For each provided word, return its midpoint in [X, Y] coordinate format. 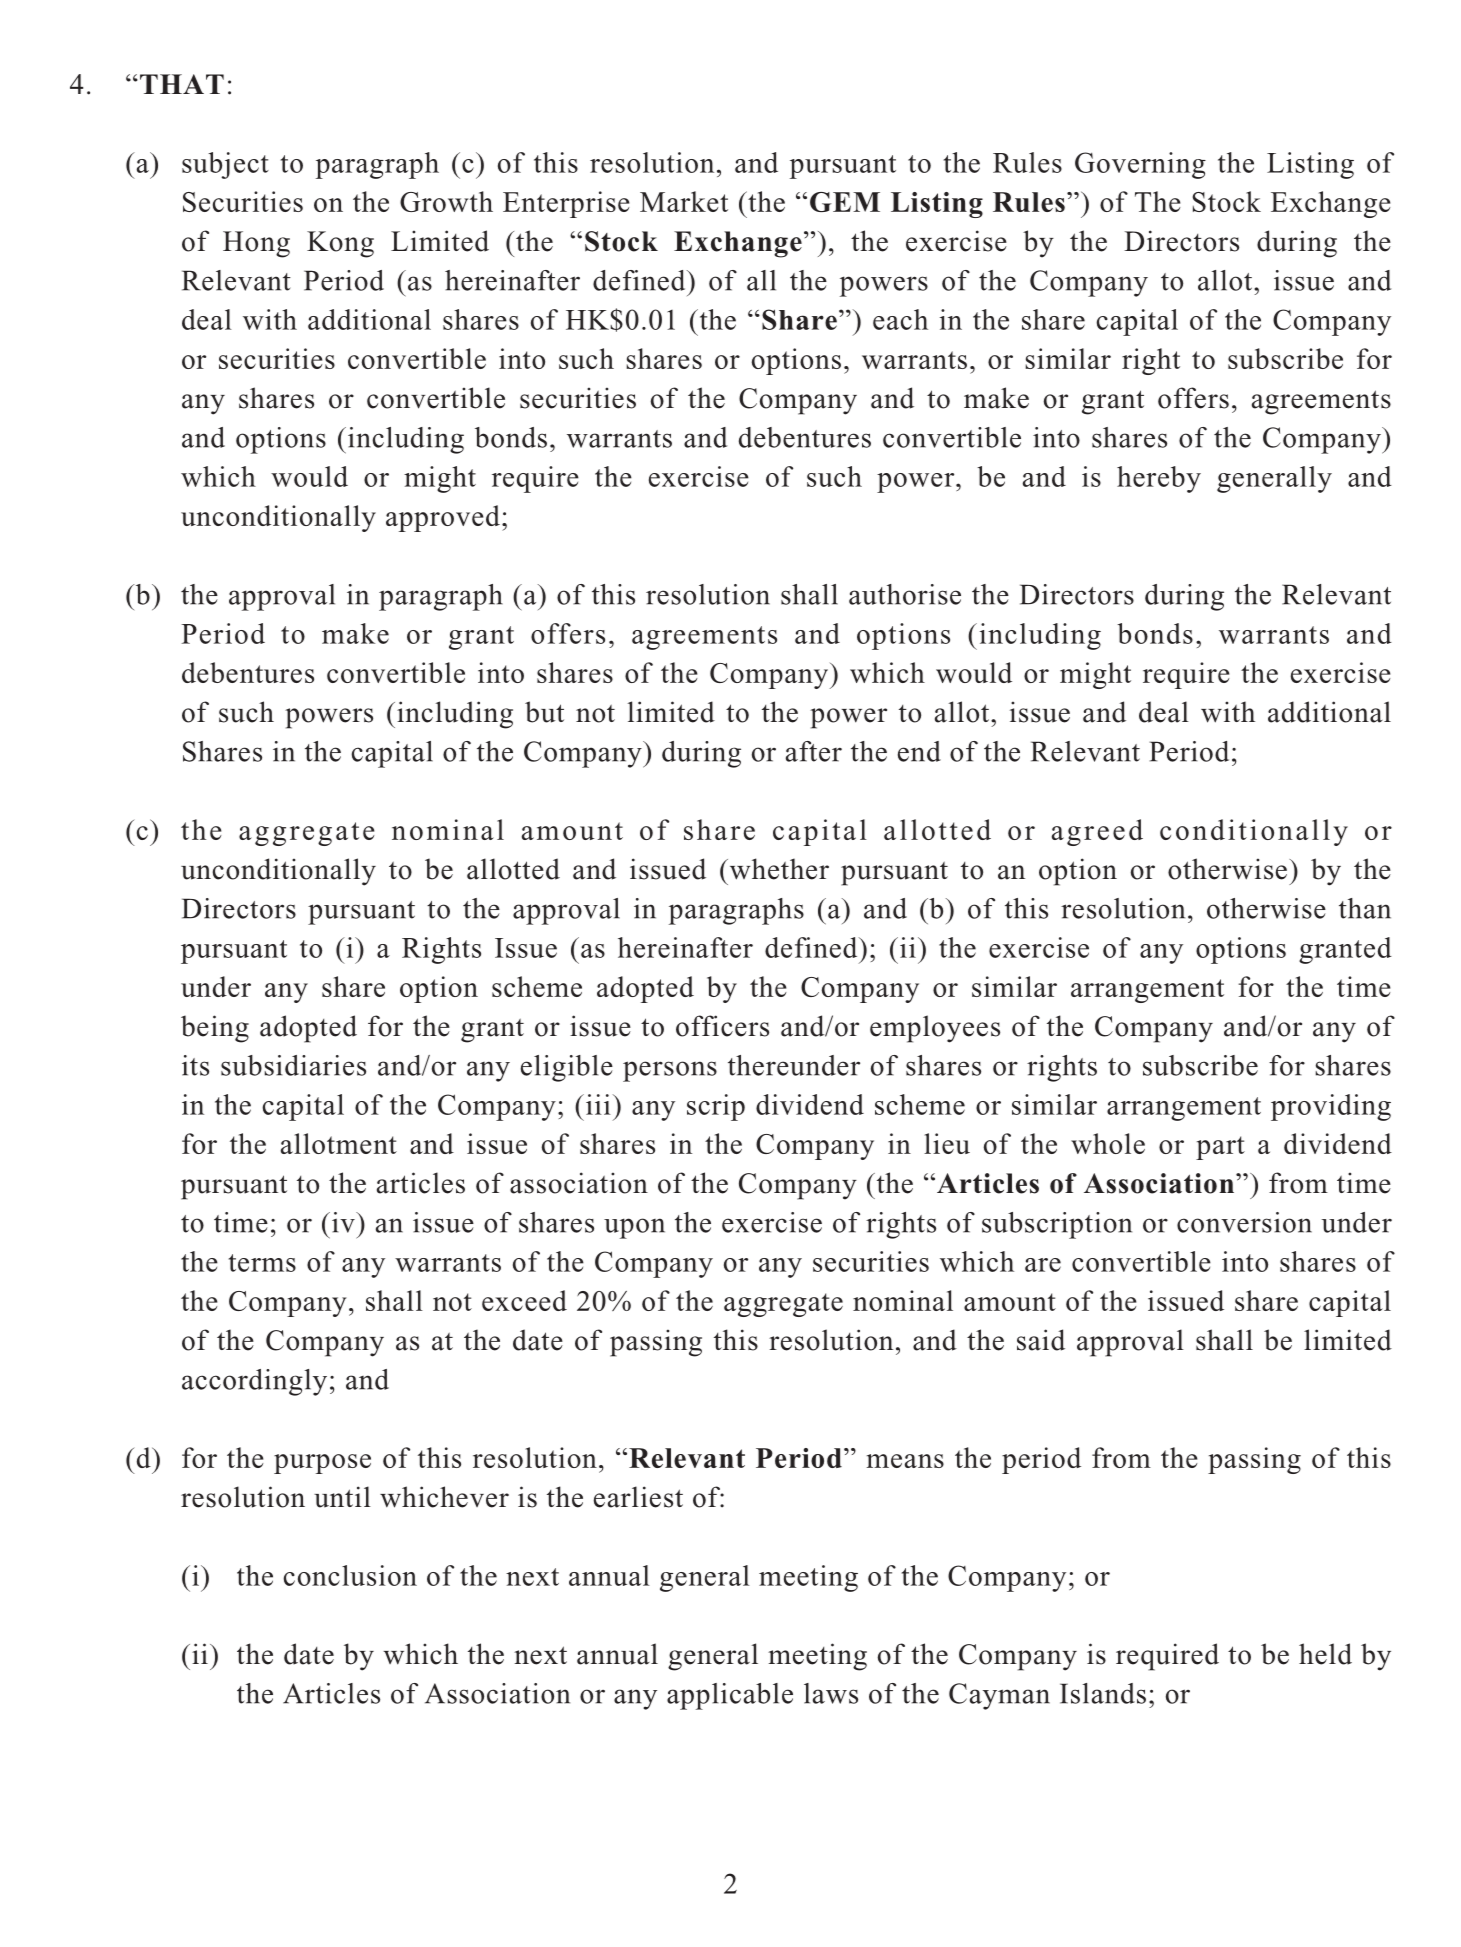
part [1220, 1148]
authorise [905, 594]
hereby [1159, 479]
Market [684, 201]
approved [443, 518]
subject [225, 165]
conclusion [350, 1575]
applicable [730, 1696]
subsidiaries [293, 1065]
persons [670, 1071]
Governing [1140, 165]
